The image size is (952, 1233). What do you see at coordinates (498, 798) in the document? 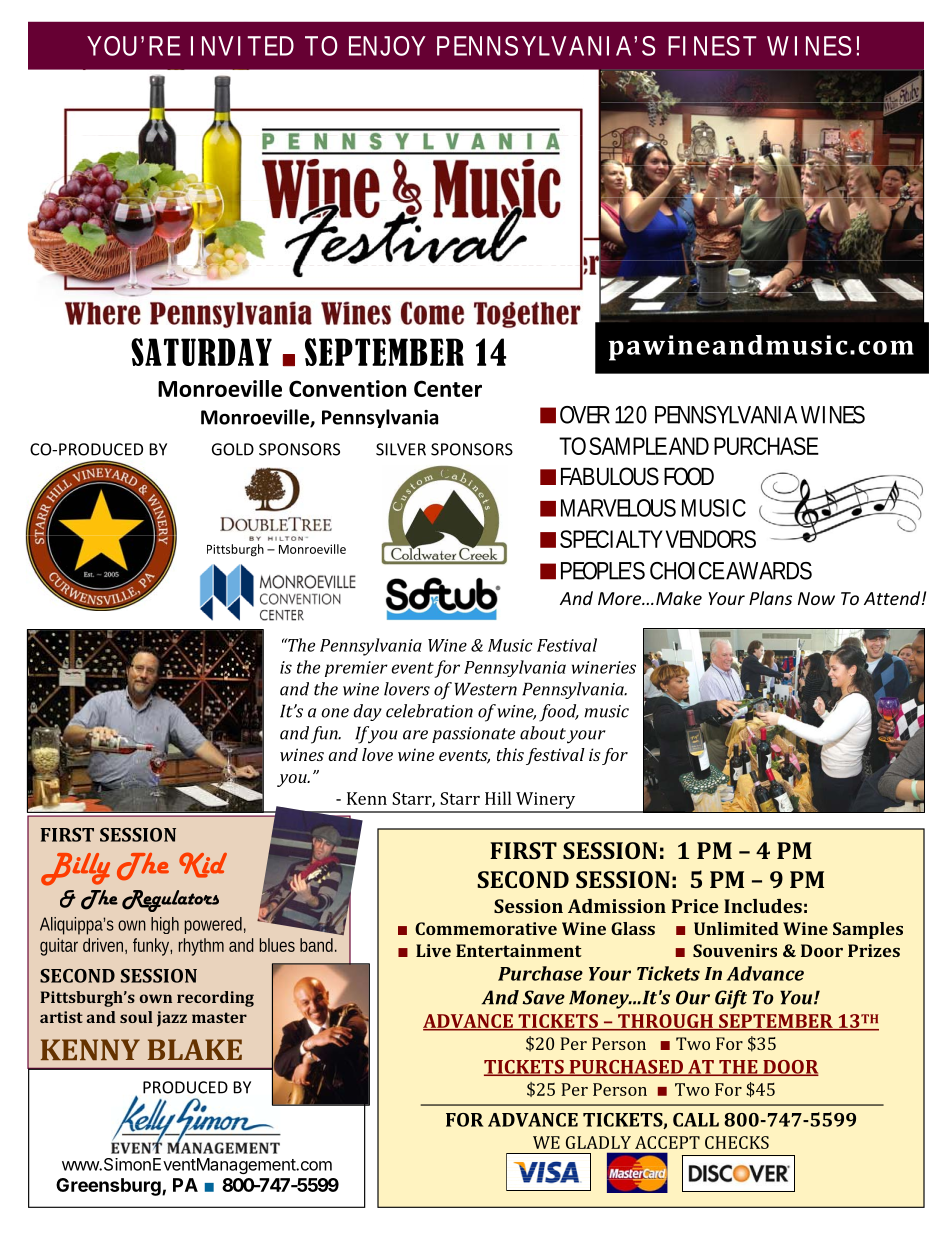
I see `Hill` at bounding box center [498, 798].
